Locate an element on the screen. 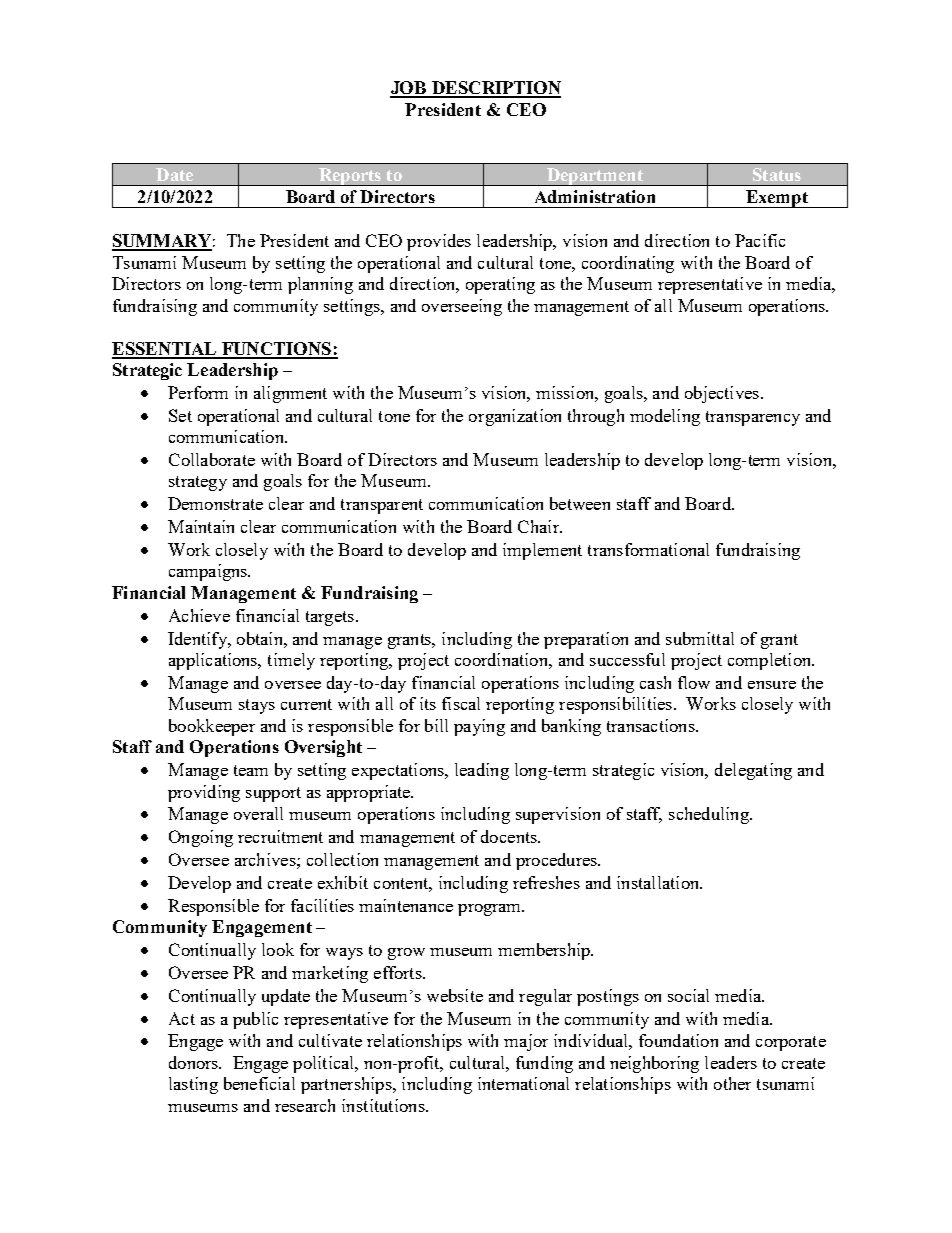 The width and height of the screenshot is (952, 1233). JOB is located at coordinates (409, 89).
